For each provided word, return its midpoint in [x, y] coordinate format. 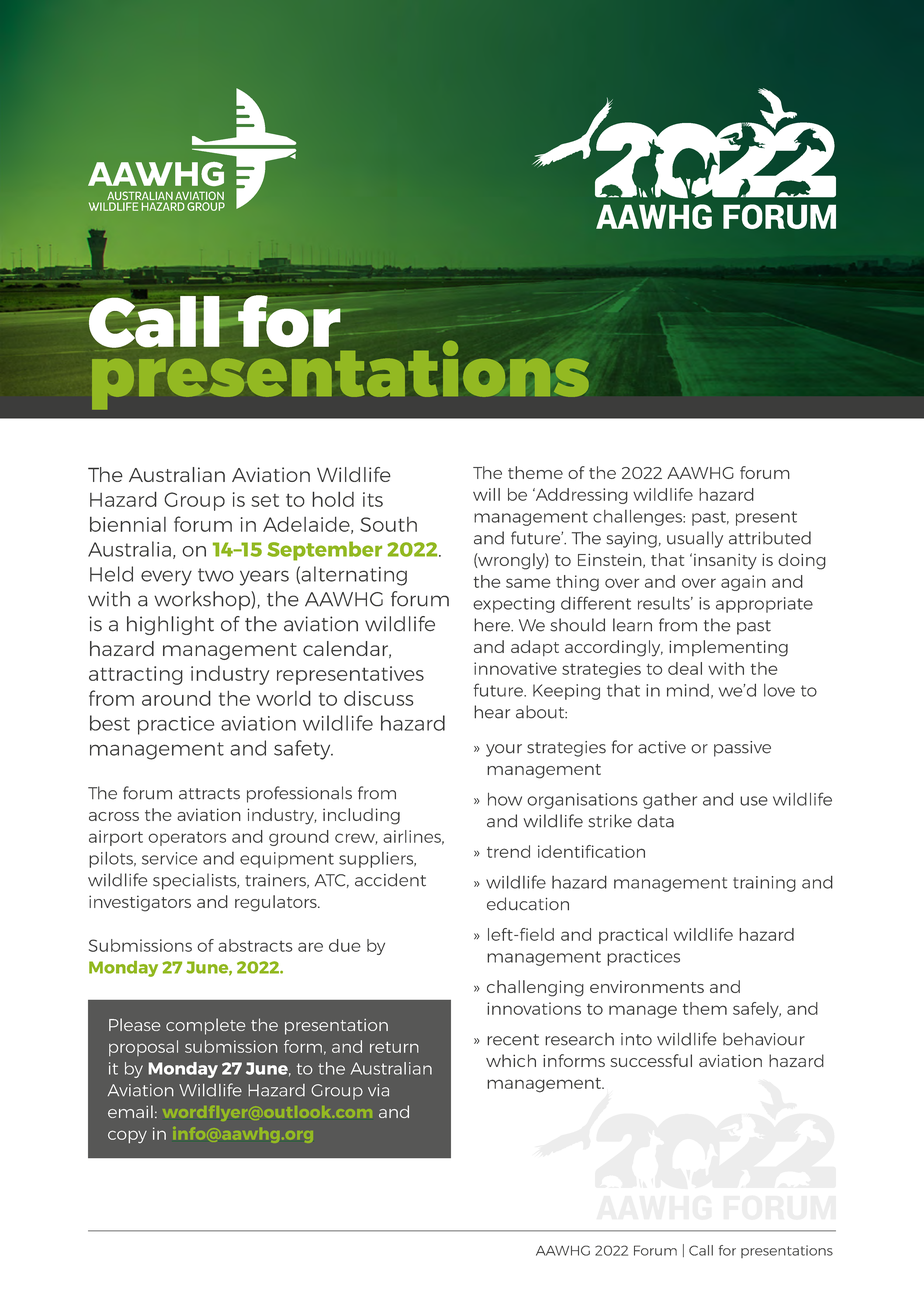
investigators [140, 903]
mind [688, 690]
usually [695, 539]
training [764, 884]
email [130, 1111]
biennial [128, 524]
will [486, 494]
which [511, 1060]
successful [651, 1060]
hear [492, 712]
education [528, 904]
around [176, 698]
